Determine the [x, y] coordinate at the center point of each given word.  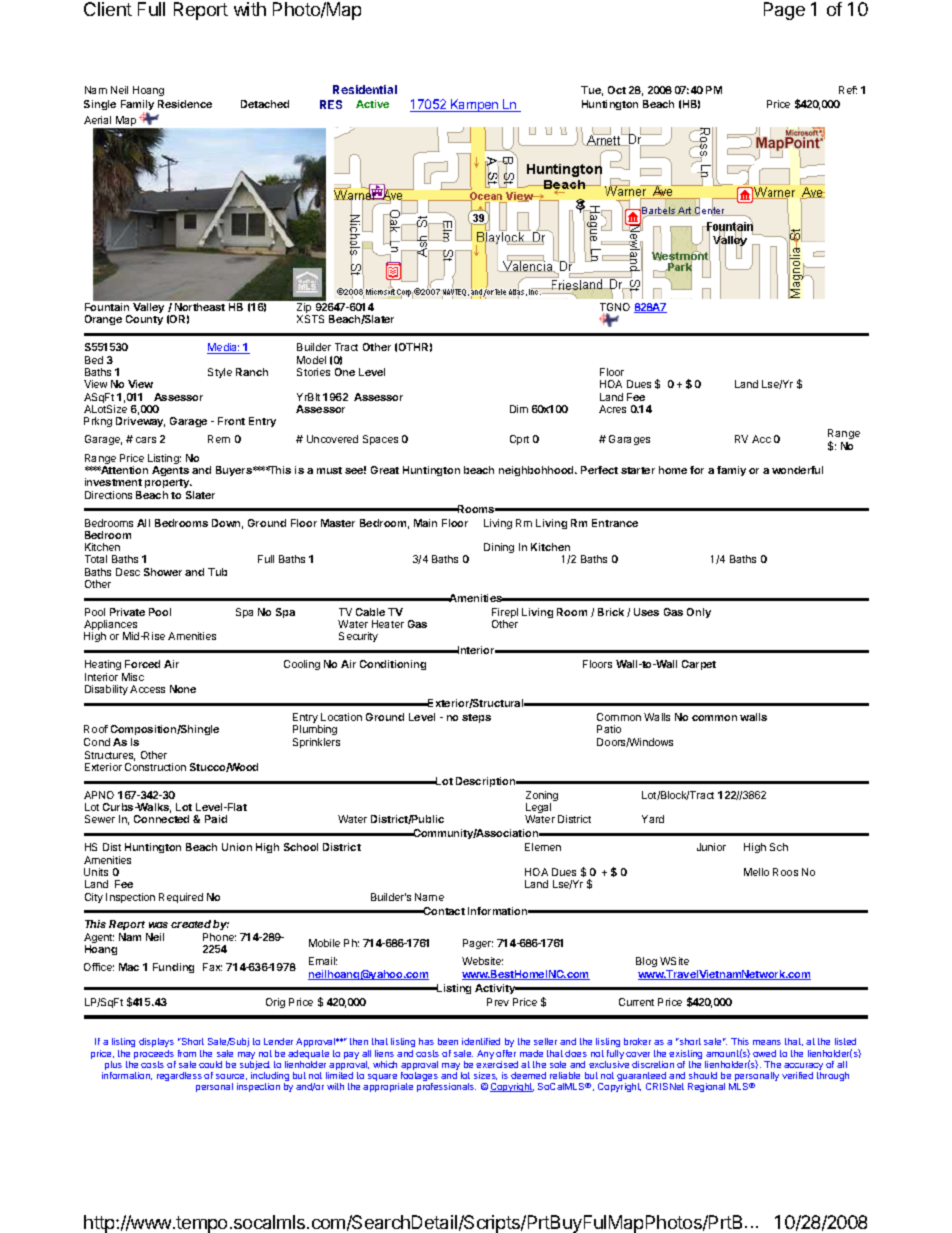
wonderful [797, 470]
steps [476, 718]
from [187, 1053]
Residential [365, 89]
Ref [848, 90]
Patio [609, 729]
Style [220, 373]
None [183, 689]
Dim [519, 409]
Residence [185, 104]
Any [485, 1054]
